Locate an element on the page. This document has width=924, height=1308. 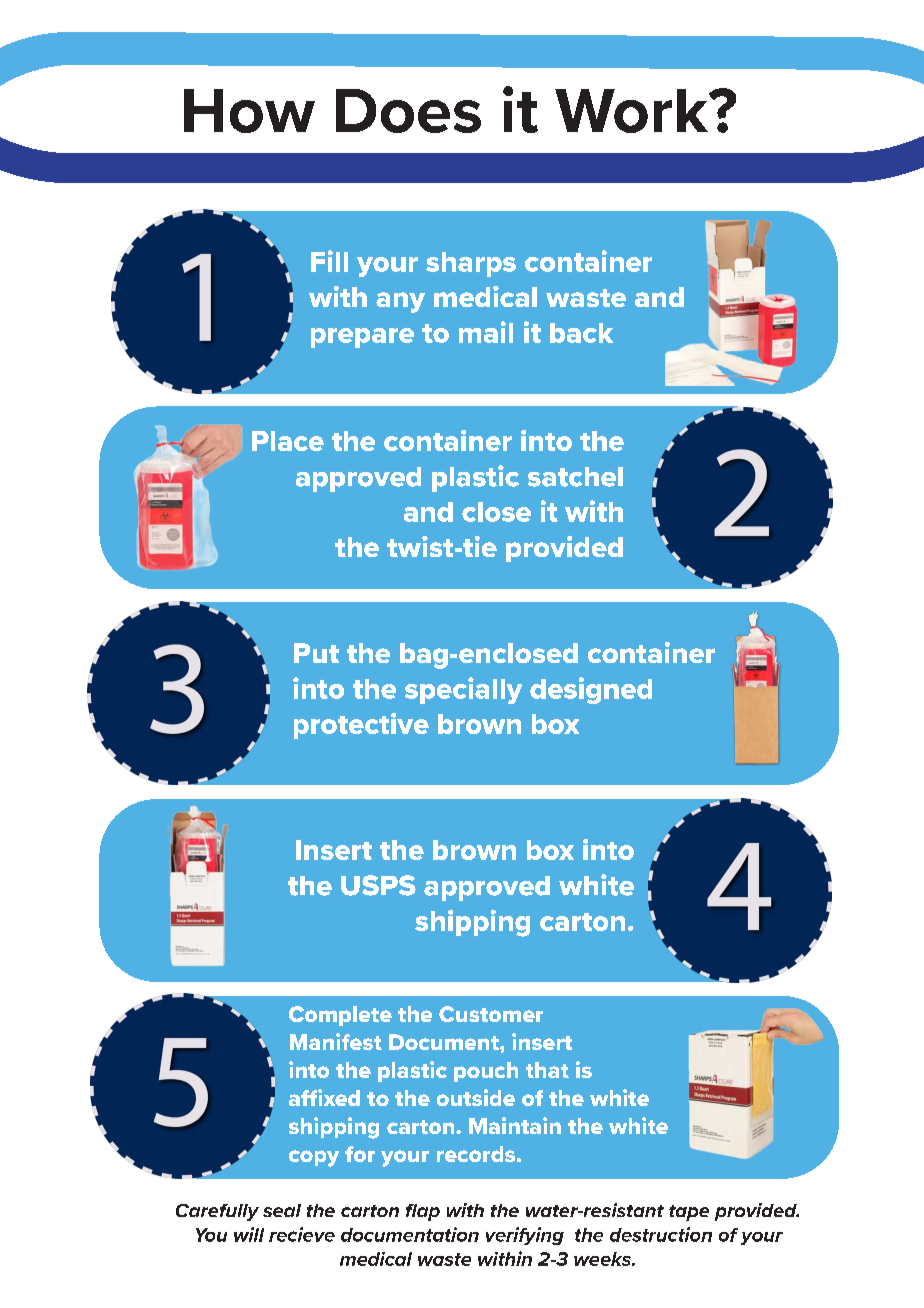
destruction is located at coordinates (661, 1234).
